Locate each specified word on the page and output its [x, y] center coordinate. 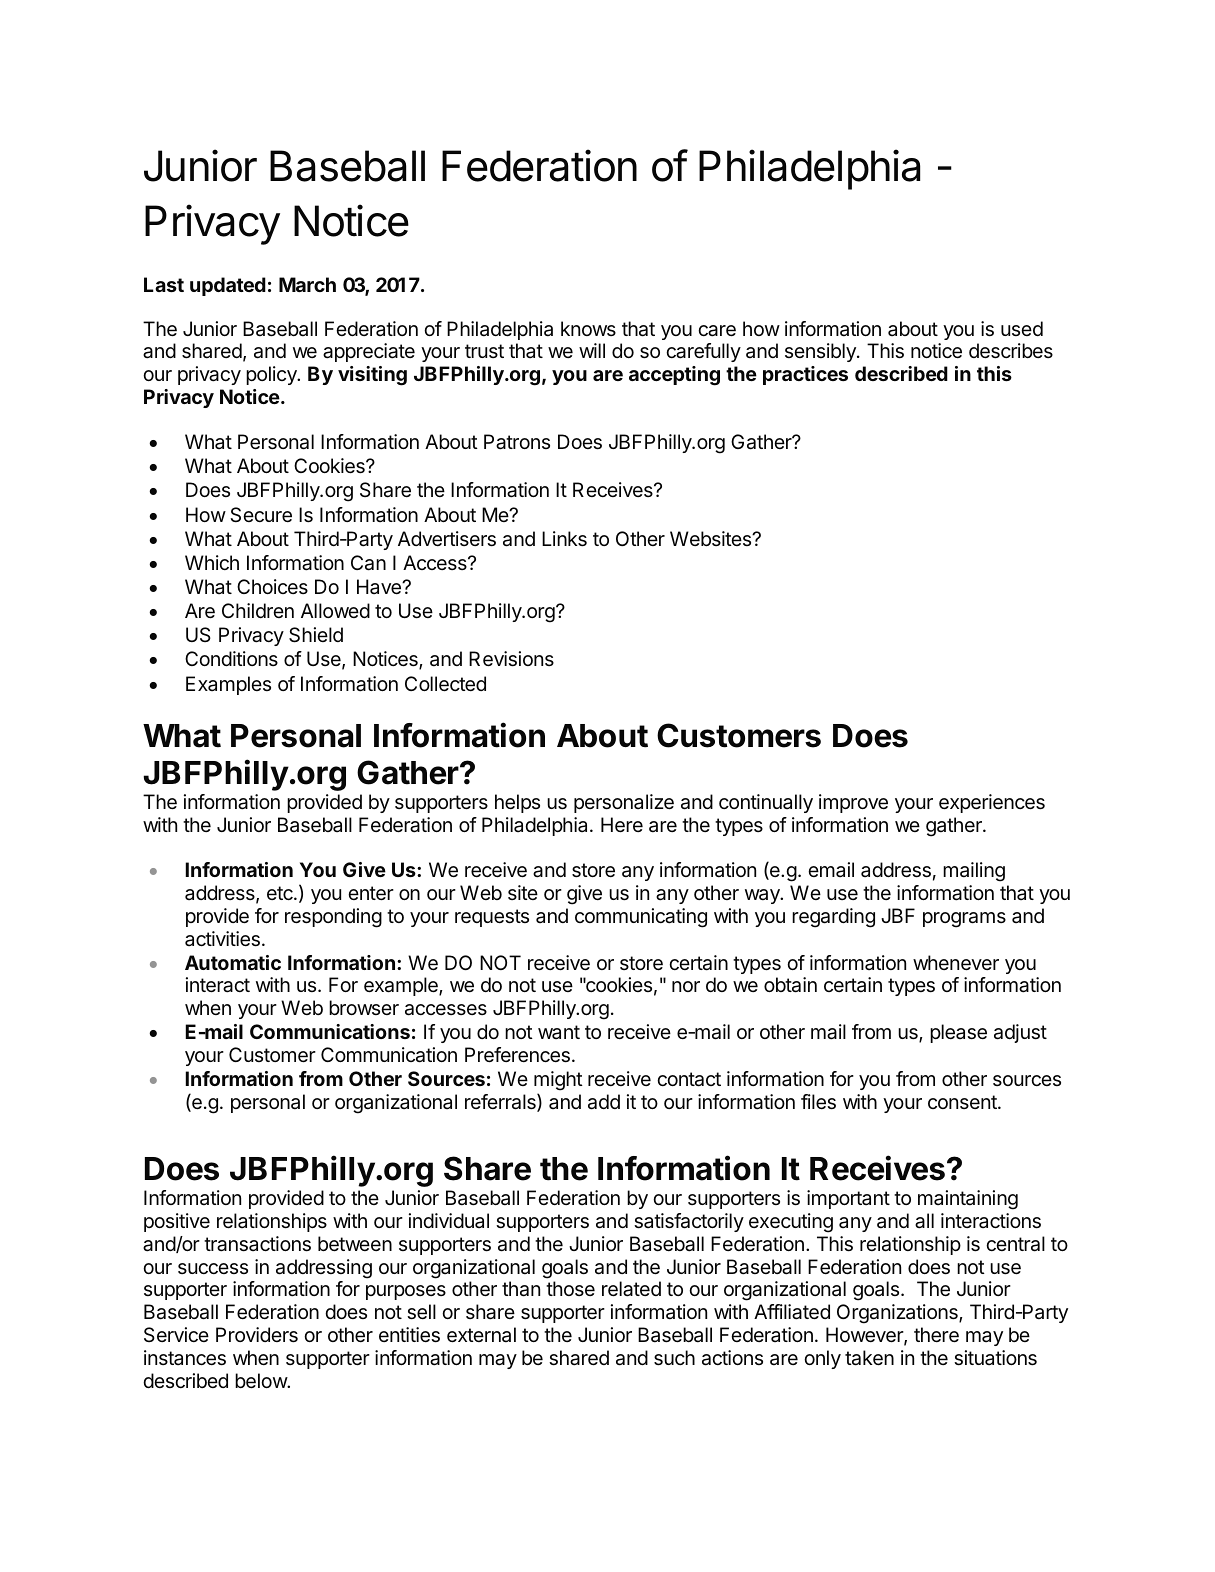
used [1022, 328]
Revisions [511, 659]
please [958, 1033]
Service [176, 1334]
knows [588, 328]
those [570, 1288]
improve [853, 803]
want [559, 1032]
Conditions [231, 658]
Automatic [233, 962]
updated [228, 286]
